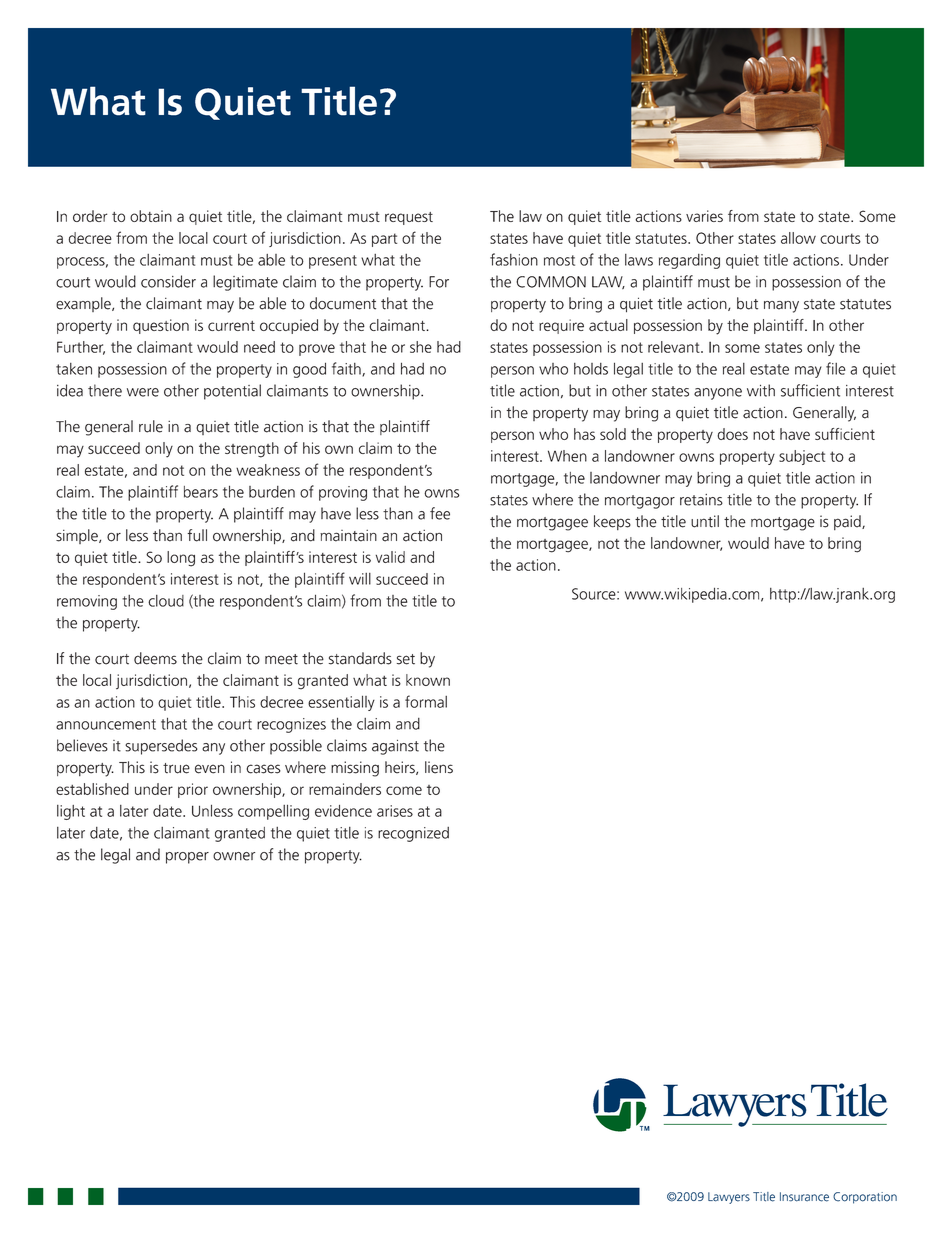 The width and height of the screenshot is (952, 1233). What do you see at coordinates (798, 238) in the screenshot?
I see `allow` at bounding box center [798, 238].
